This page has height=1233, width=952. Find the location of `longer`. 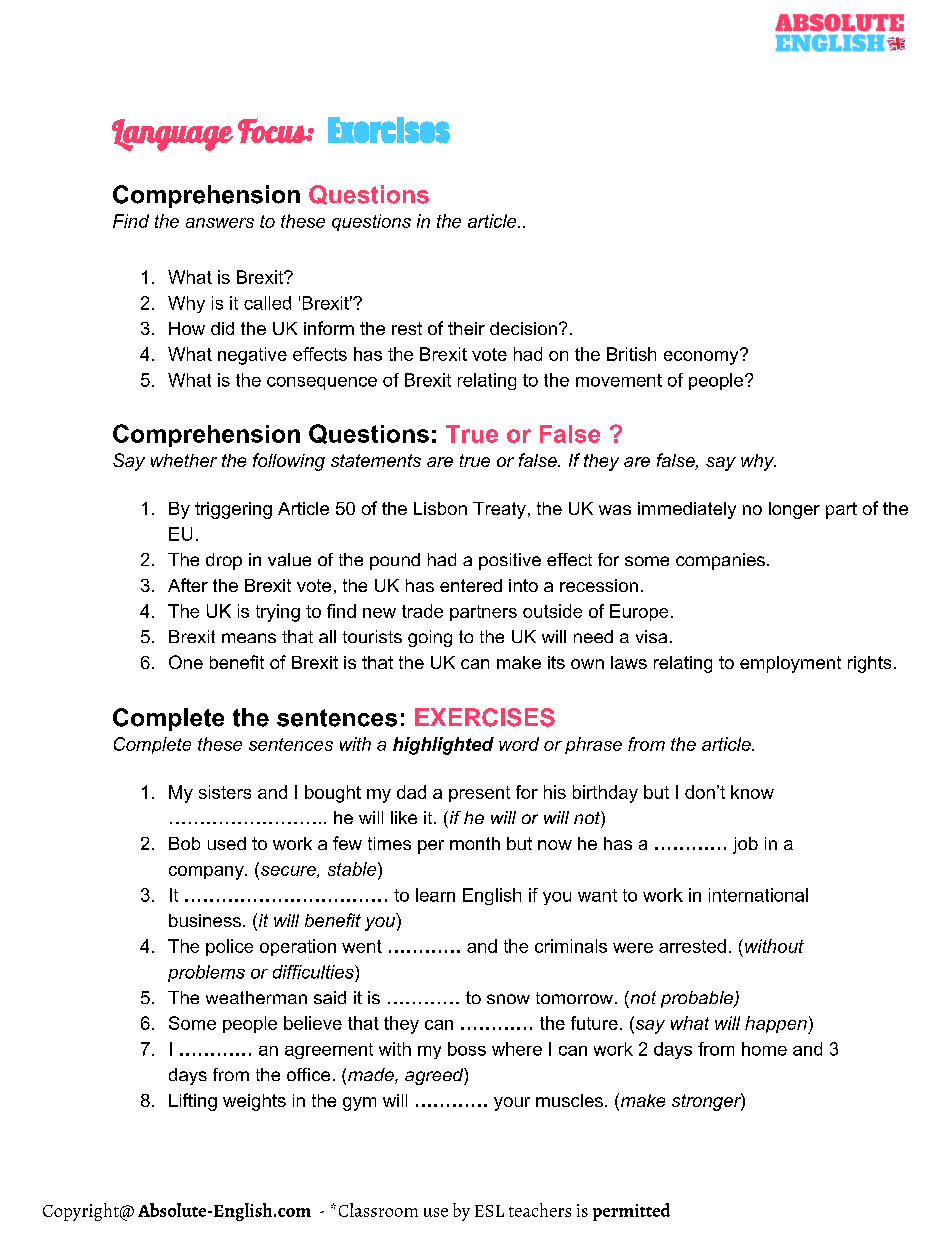

longer is located at coordinates (794, 510).
